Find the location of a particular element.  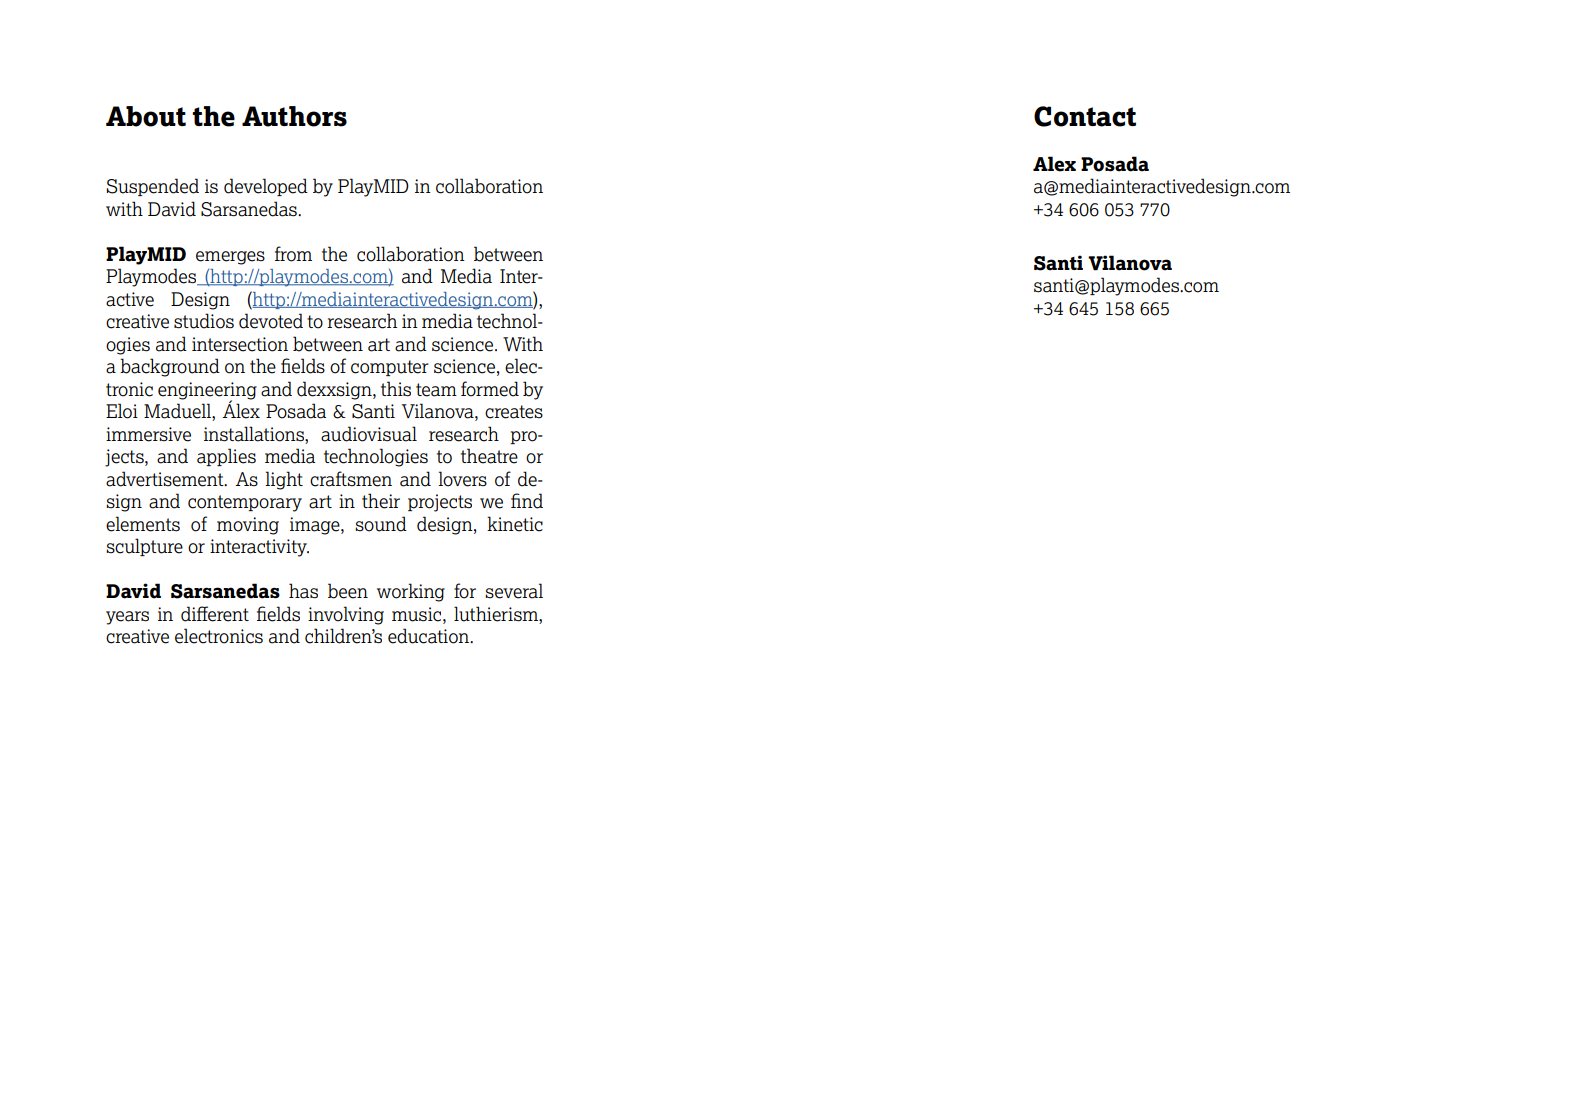

from is located at coordinates (293, 254).
